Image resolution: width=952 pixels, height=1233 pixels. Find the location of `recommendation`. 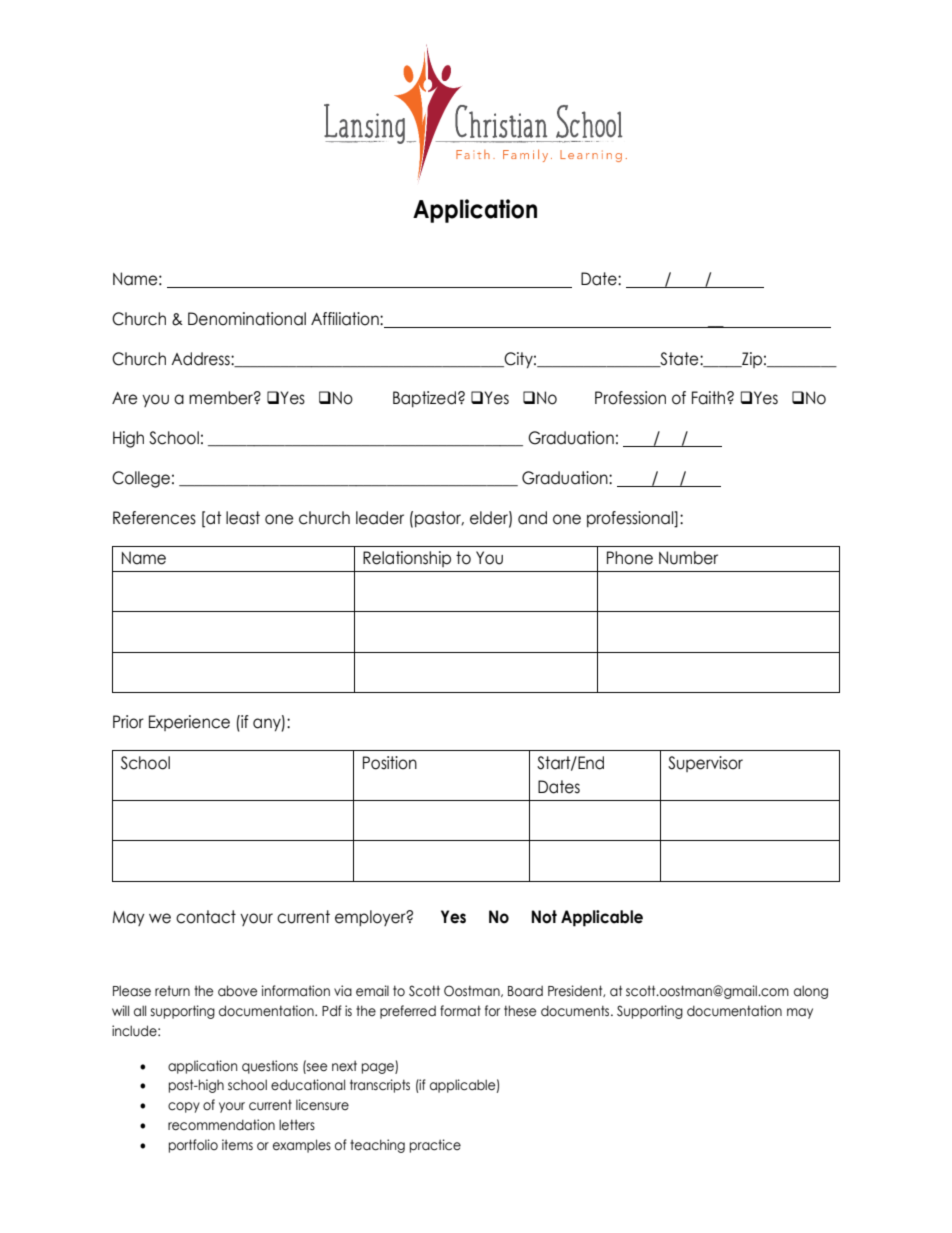

recommendation is located at coordinates (221, 1125).
